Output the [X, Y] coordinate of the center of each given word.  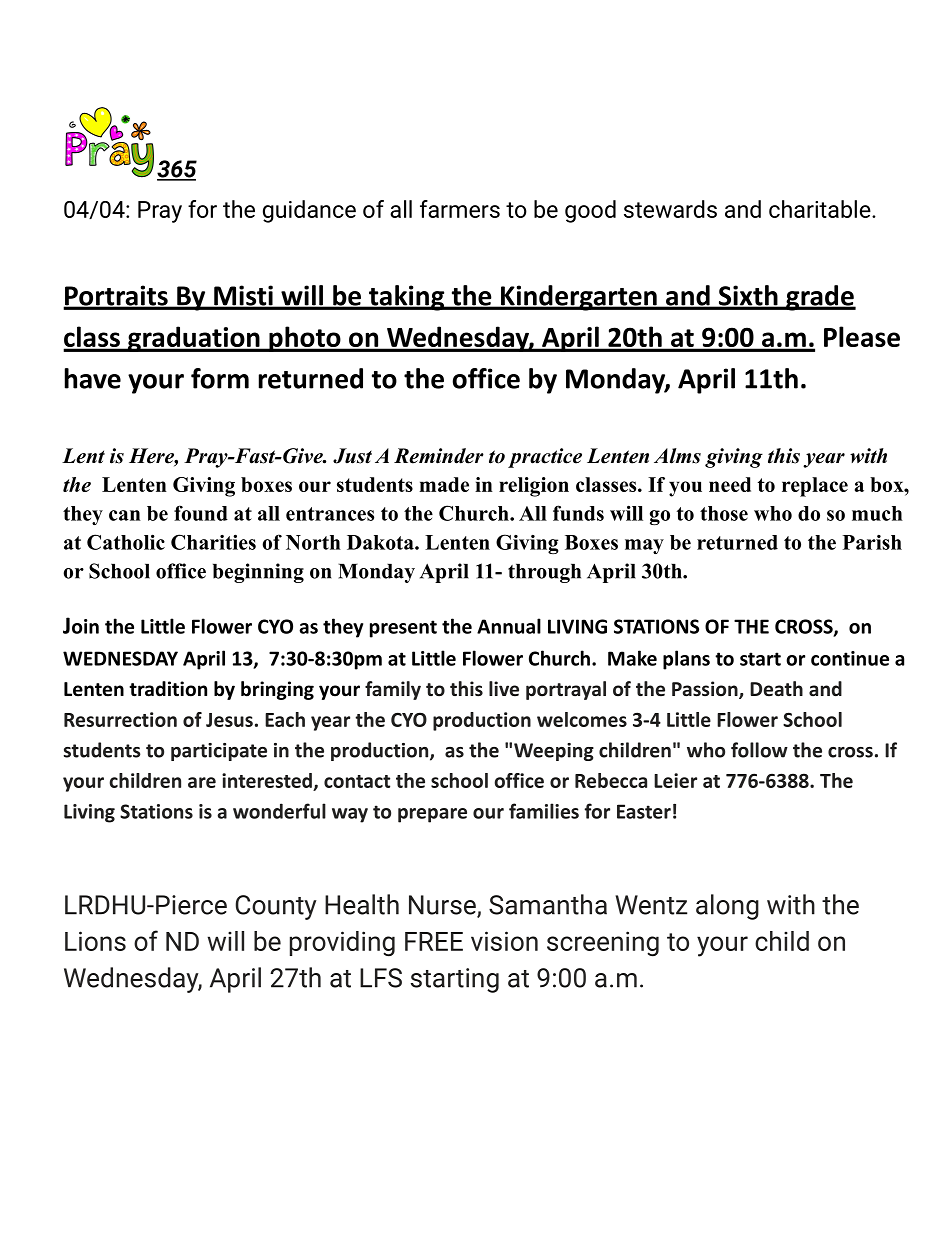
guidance [309, 211]
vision [504, 941]
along [727, 907]
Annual [509, 626]
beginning [258, 573]
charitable [820, 209]
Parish [872, 542]
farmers [460, 209]
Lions [95, 941]
